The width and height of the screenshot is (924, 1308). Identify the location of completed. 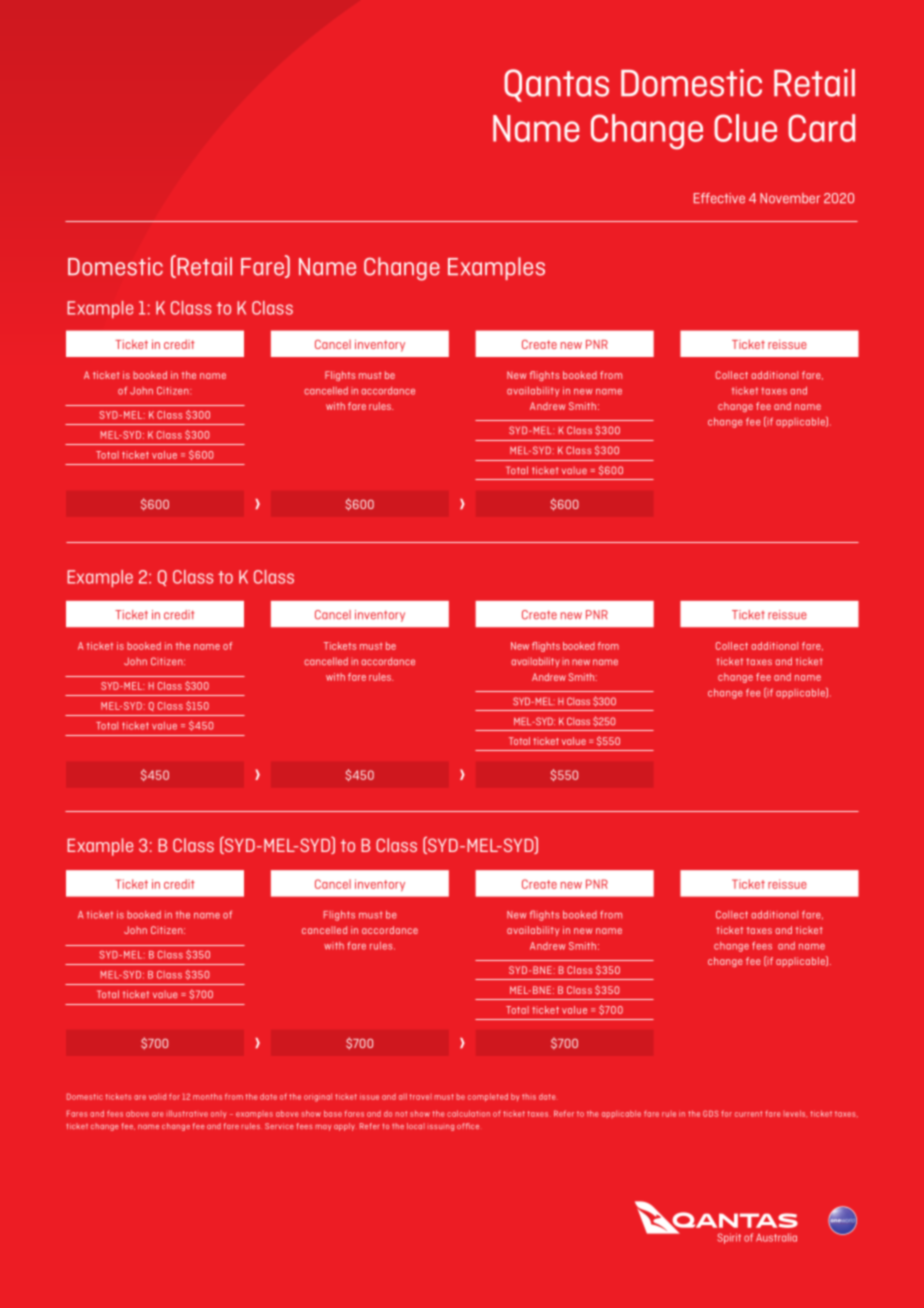
(488, 1097).
